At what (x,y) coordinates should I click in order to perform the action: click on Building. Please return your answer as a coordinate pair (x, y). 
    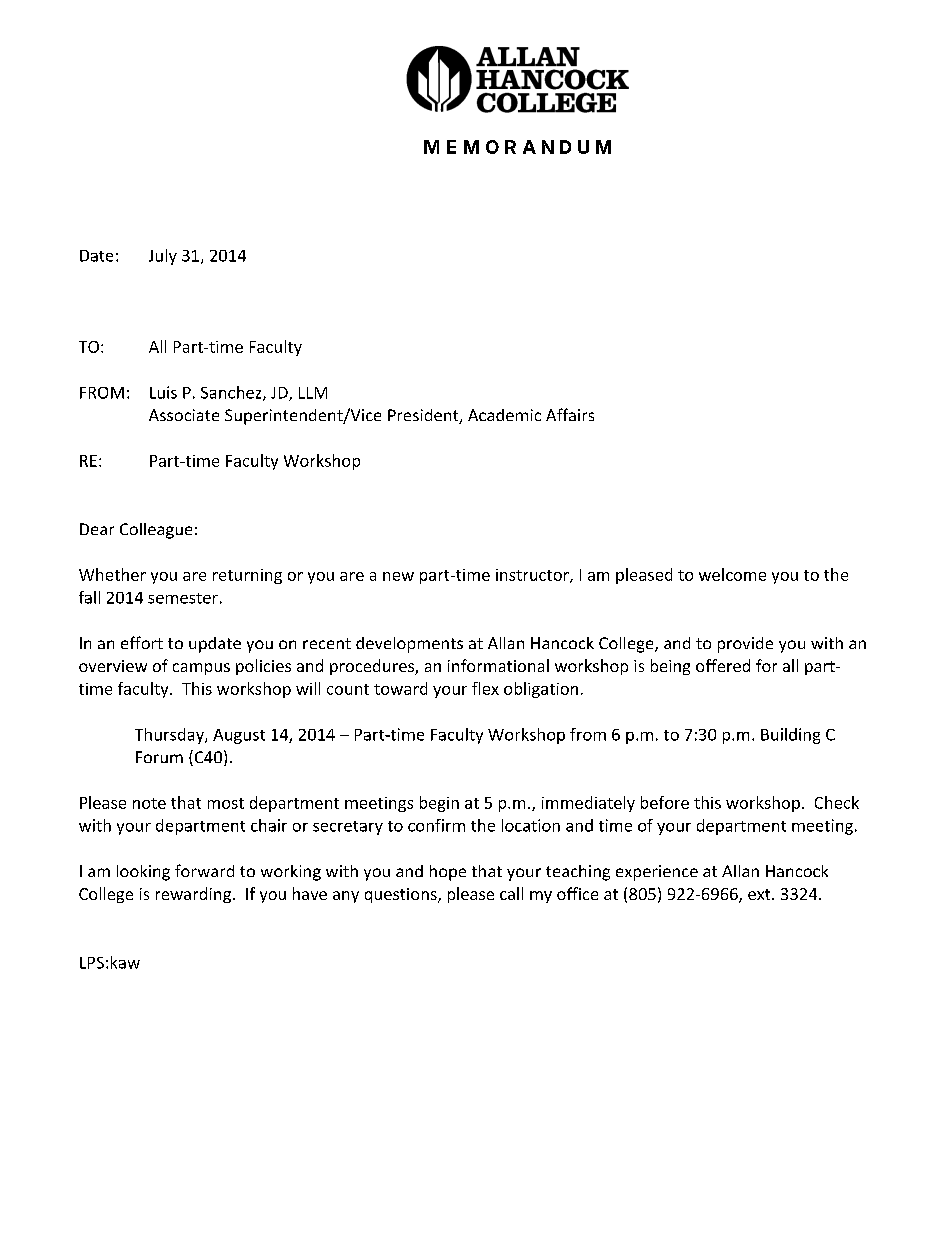
    Looking at the image, I should click on (790, 736).
